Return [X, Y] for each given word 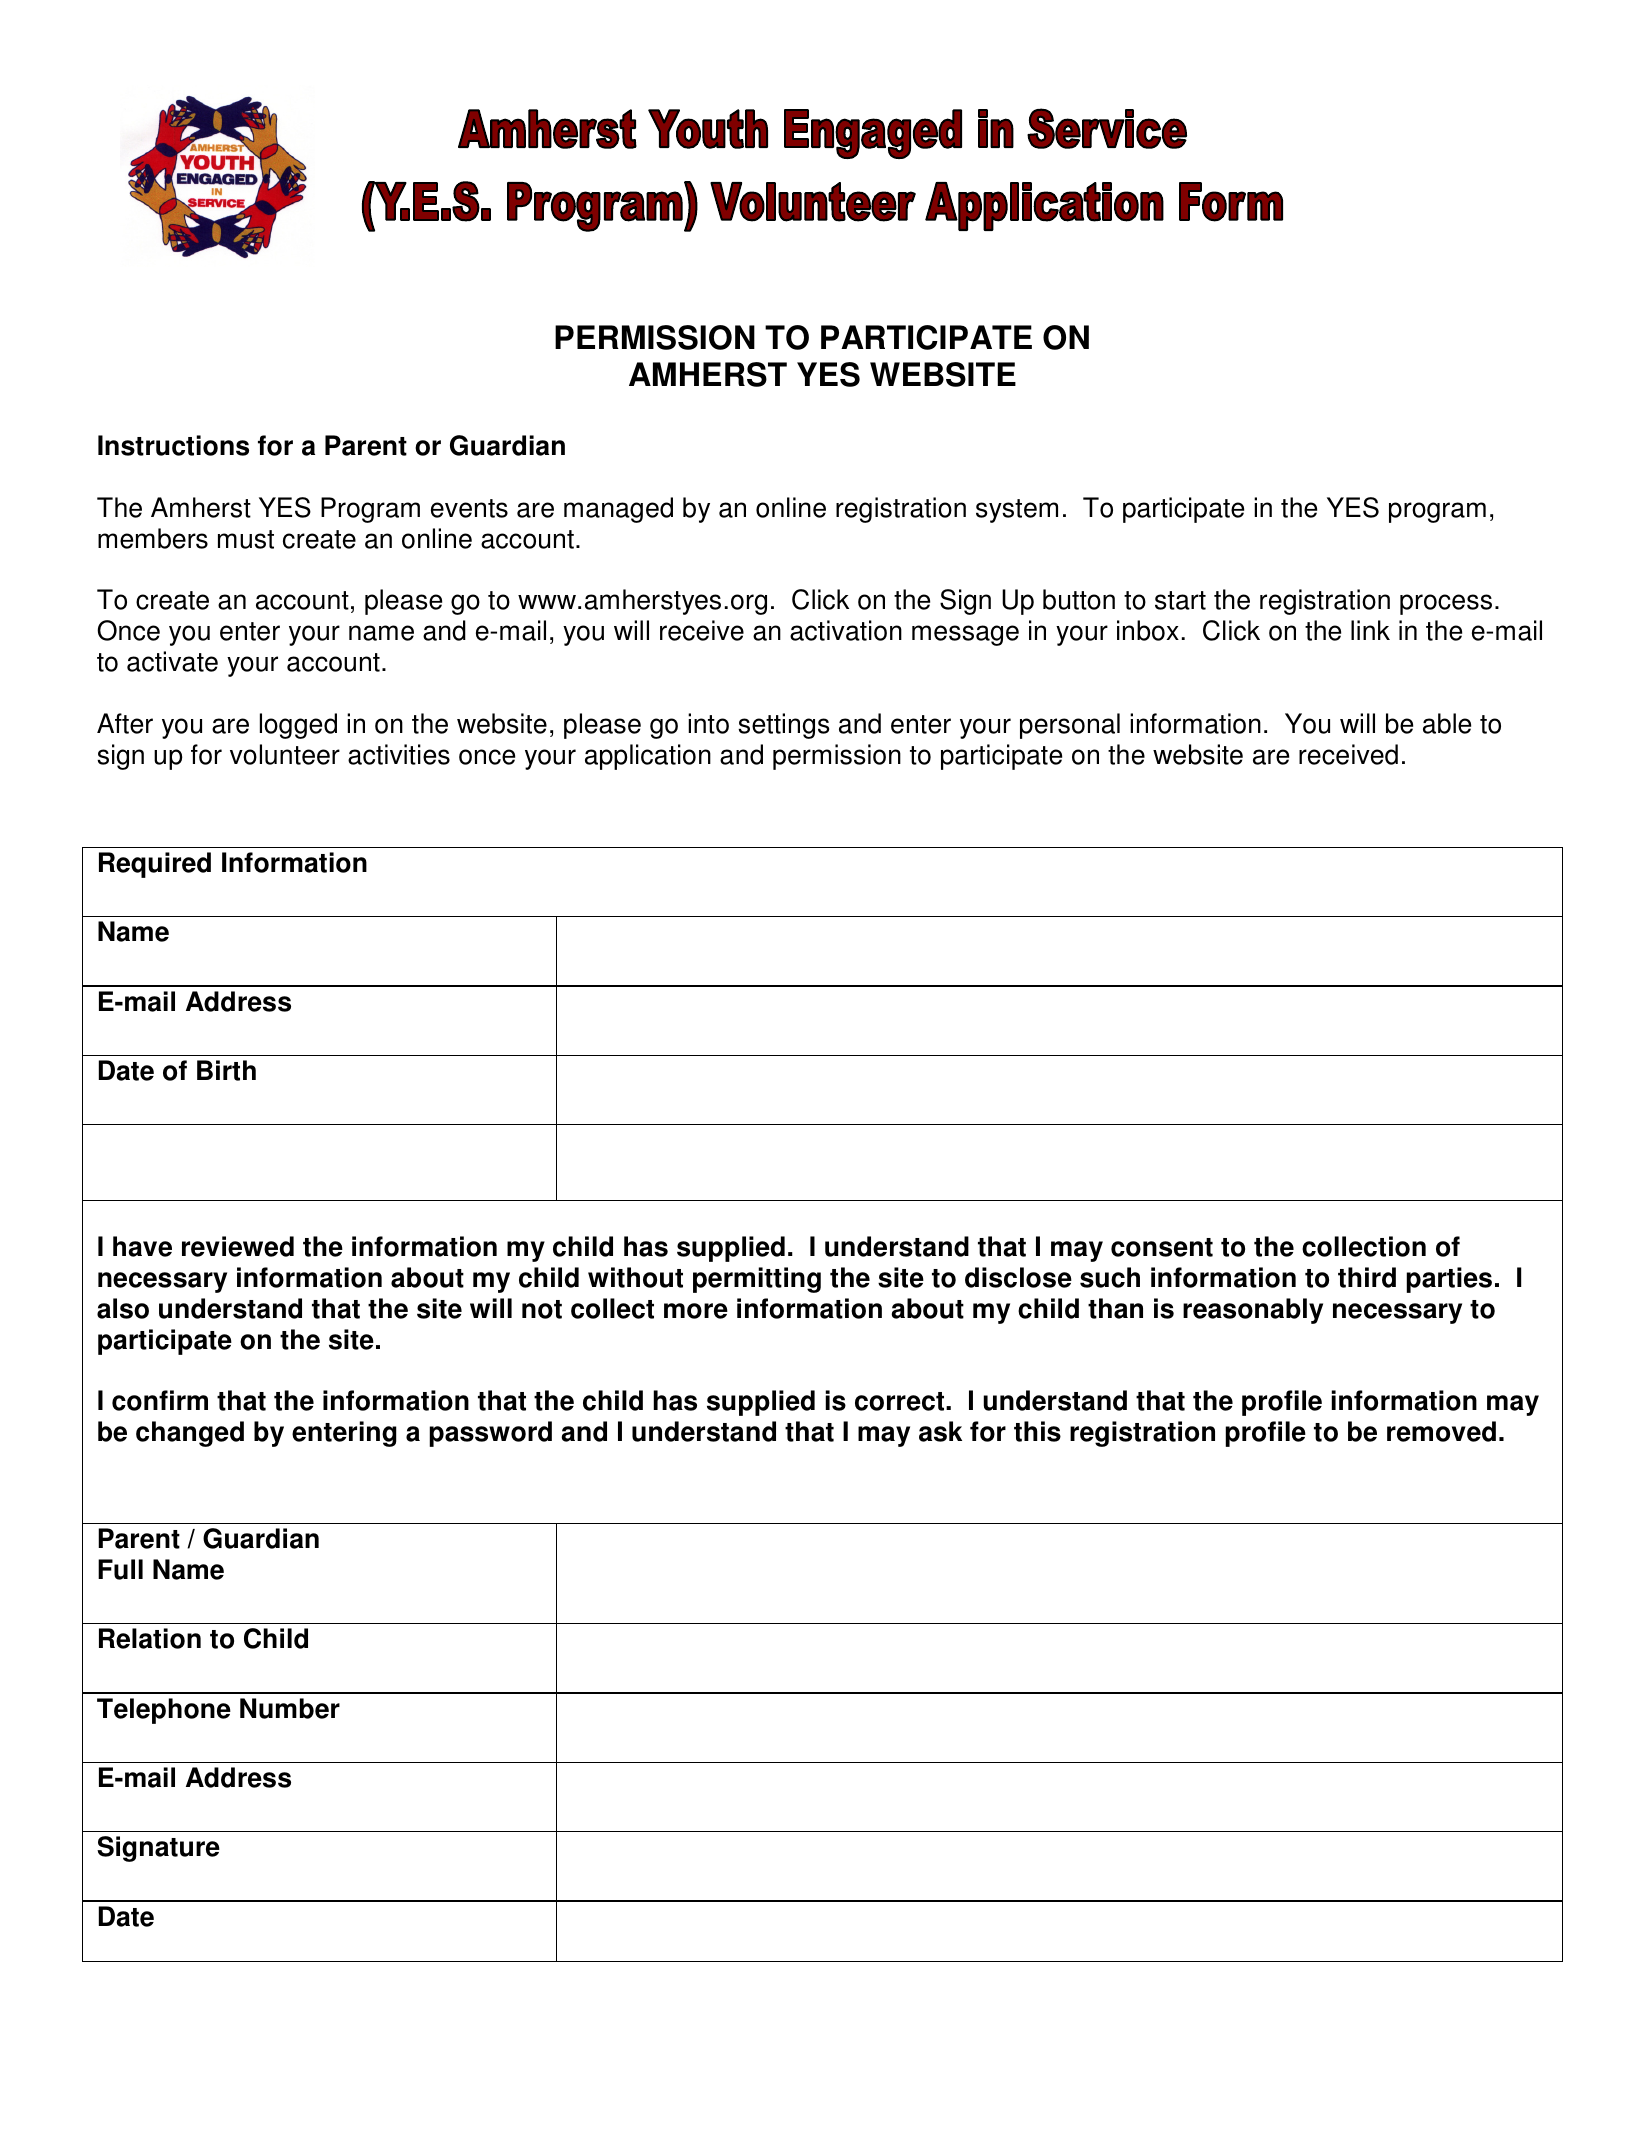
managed [618, 510]
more [696, 1311]
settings [783, 726]
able [1447, 723]
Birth [226, 1070]
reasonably [1253, 1311]
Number [290, 1708]
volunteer [285, 754]
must [246, 539]
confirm [160, 1400]
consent [1162, 1247]
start [1180, 600]
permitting [757, 1280]
